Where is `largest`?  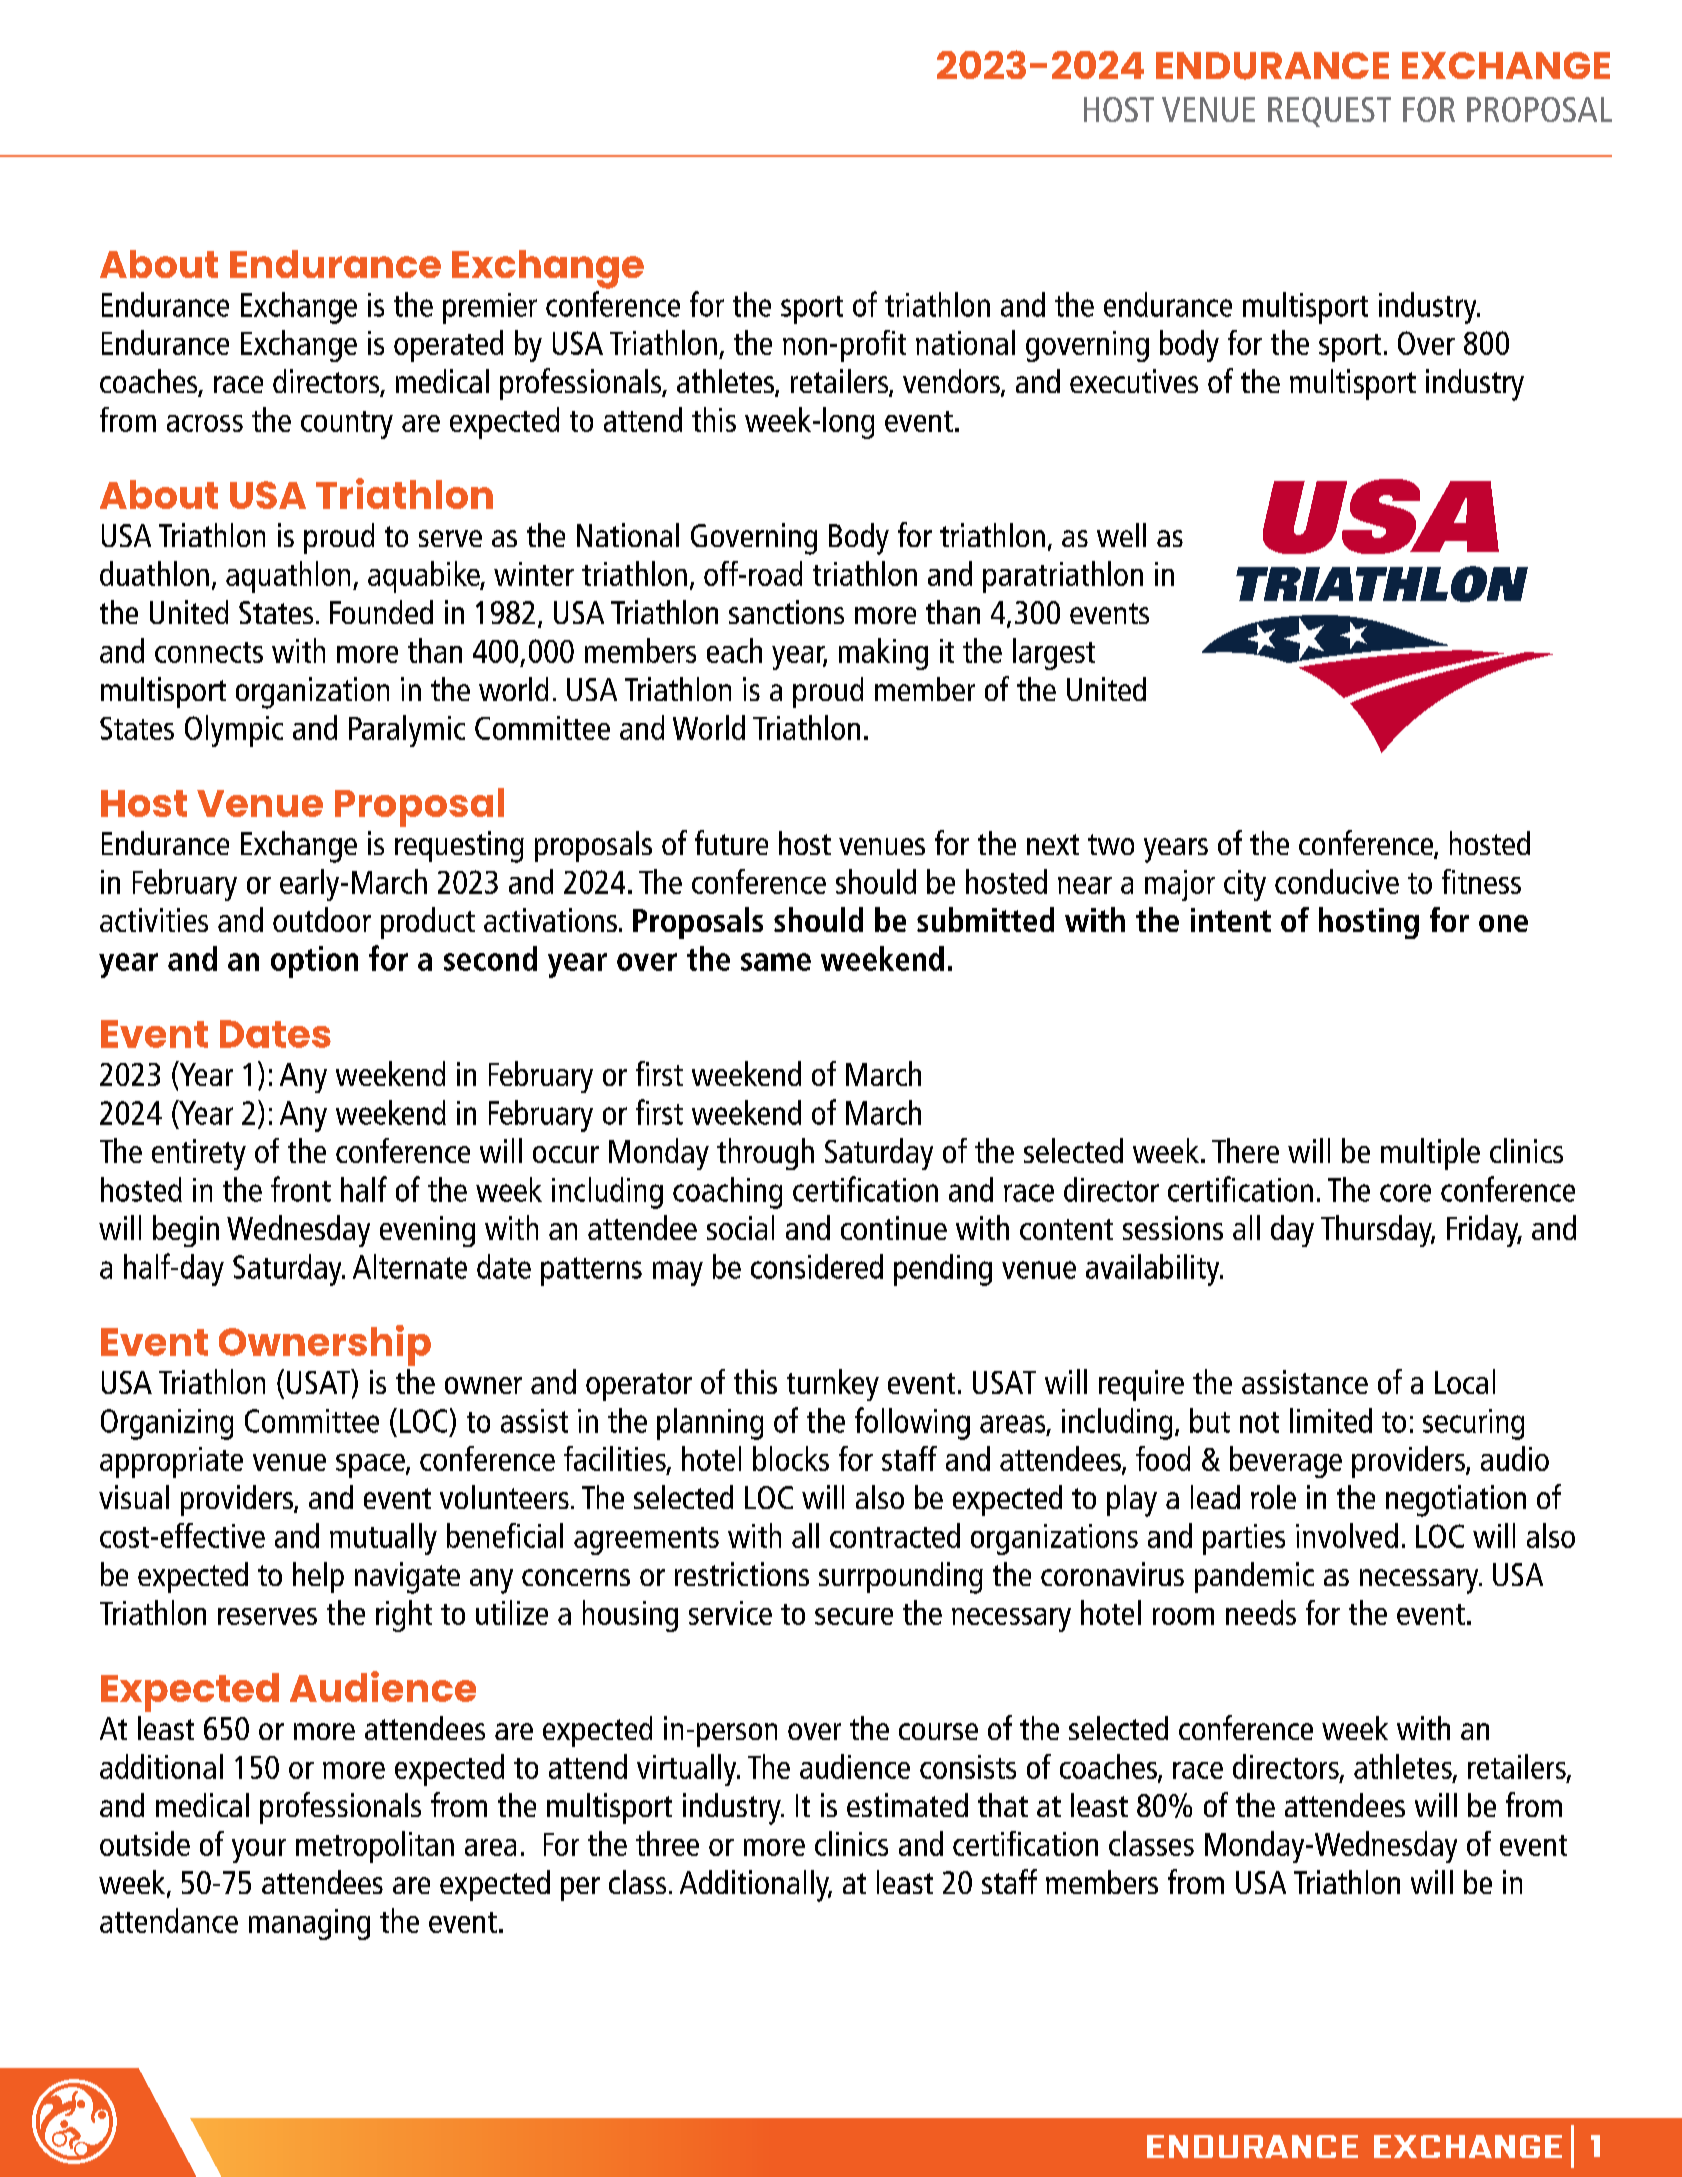 largest is located at coordinates (1054, 654).
